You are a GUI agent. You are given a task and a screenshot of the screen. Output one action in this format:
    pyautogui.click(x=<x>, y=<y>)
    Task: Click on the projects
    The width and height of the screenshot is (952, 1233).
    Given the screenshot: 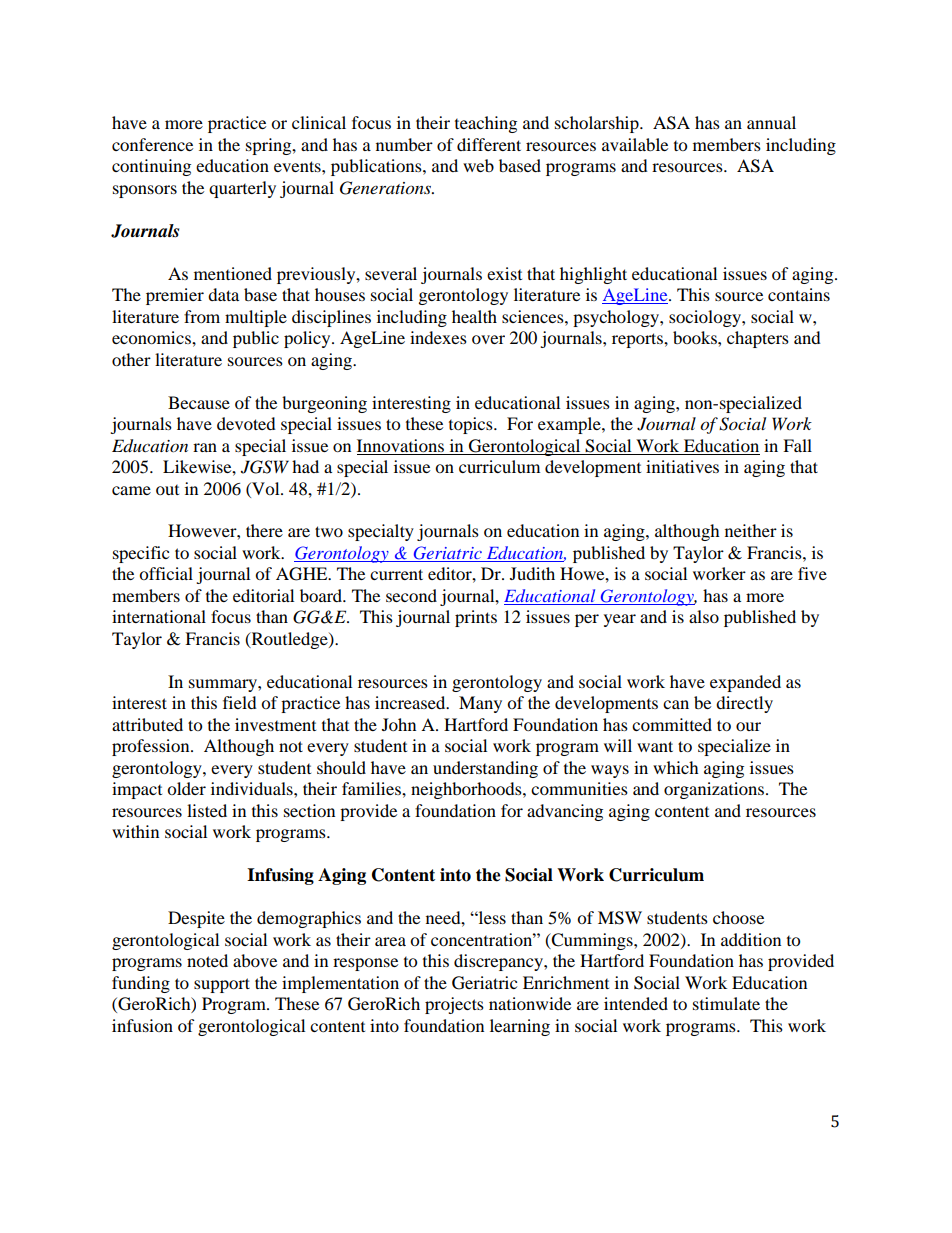 What is the action you would take?
    pyautogui.click(x=454, y=1005)
